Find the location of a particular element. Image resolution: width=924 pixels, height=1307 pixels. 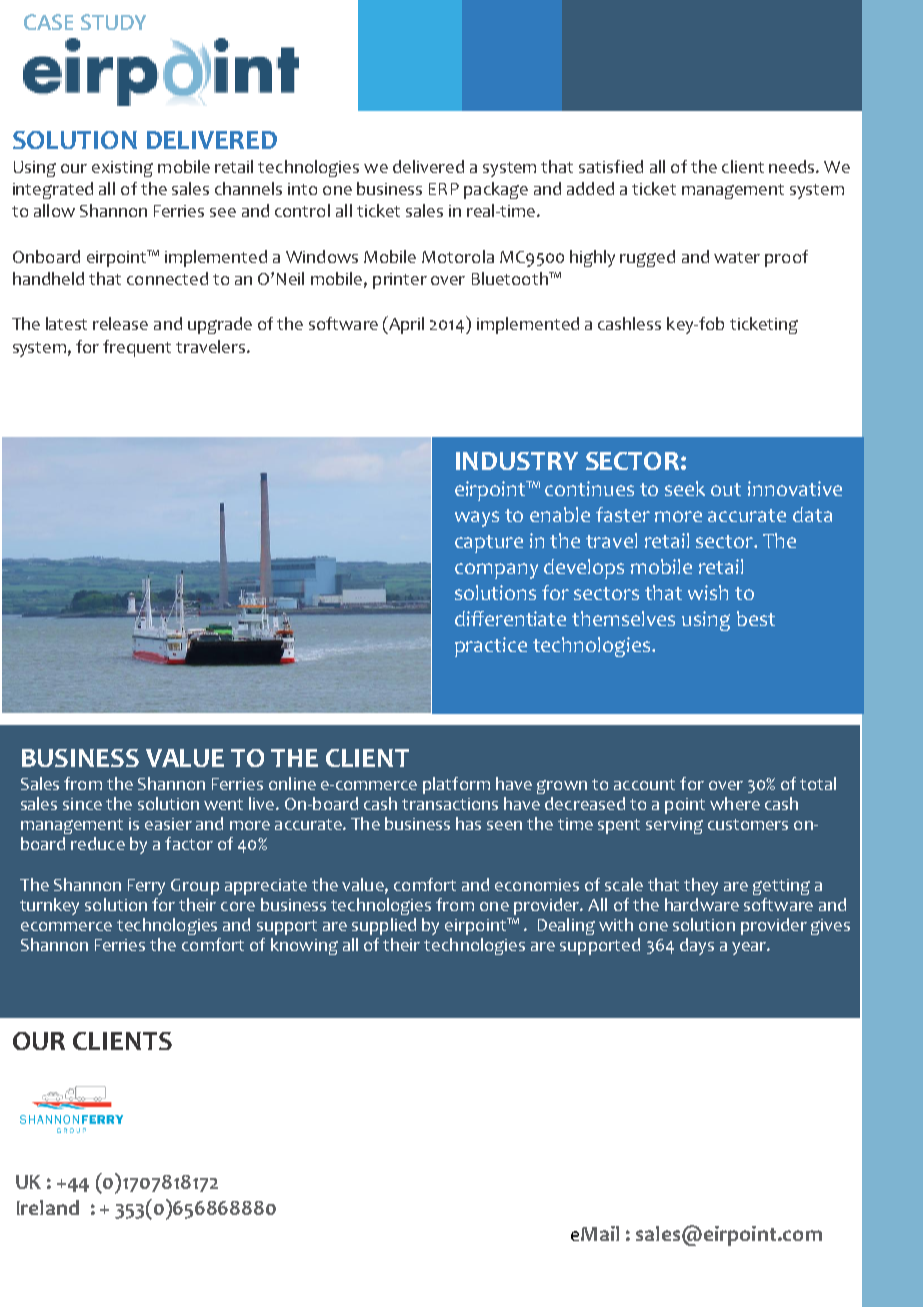

ERP is located at coordinates (444, 189).
